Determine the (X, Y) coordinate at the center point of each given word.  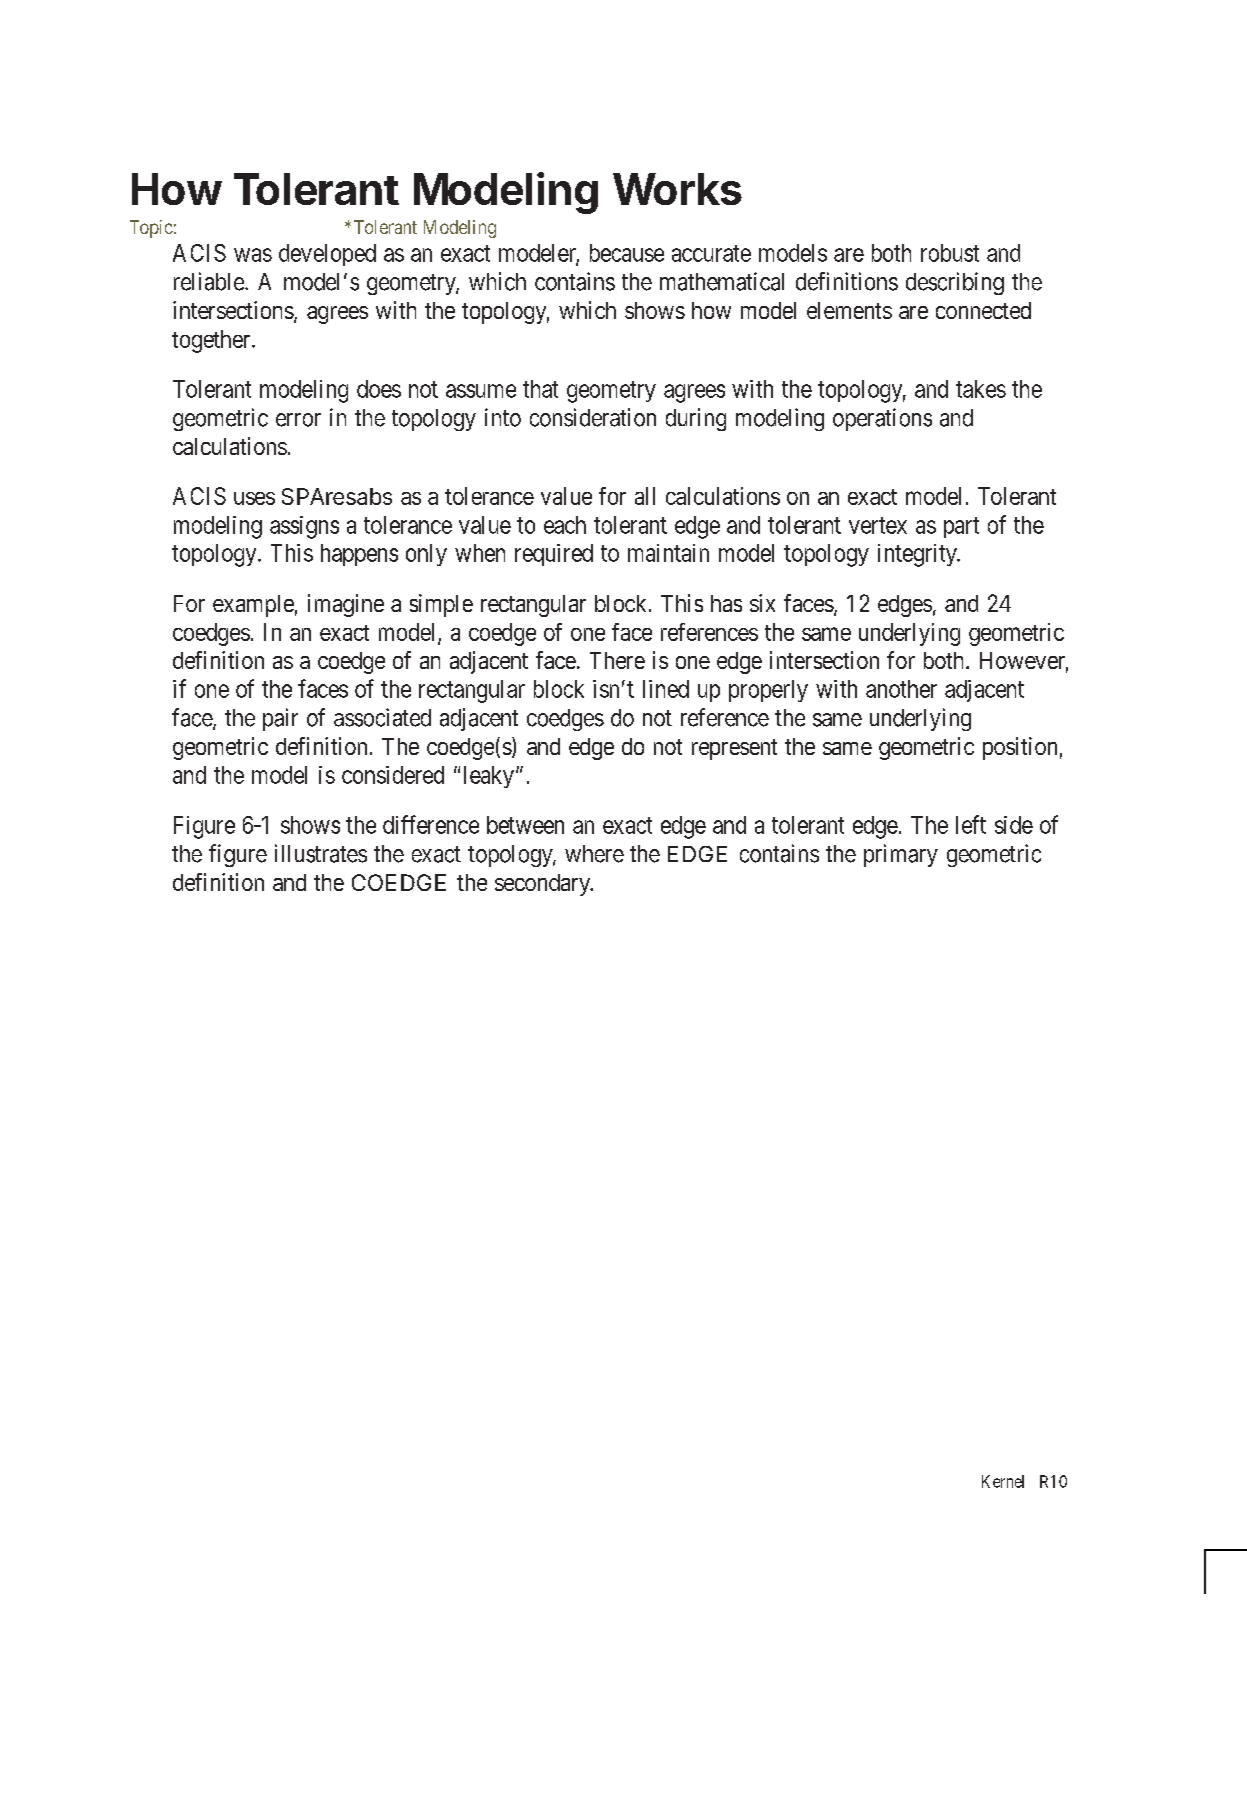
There (617, 660)
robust (950, 253)
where (594, 854)
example (253, 606)
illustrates (321, 853)
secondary (543, 885)
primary (901, 855)
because (627, 253)
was (253, 255)
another (901, 689)
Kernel (1003, 1481)
